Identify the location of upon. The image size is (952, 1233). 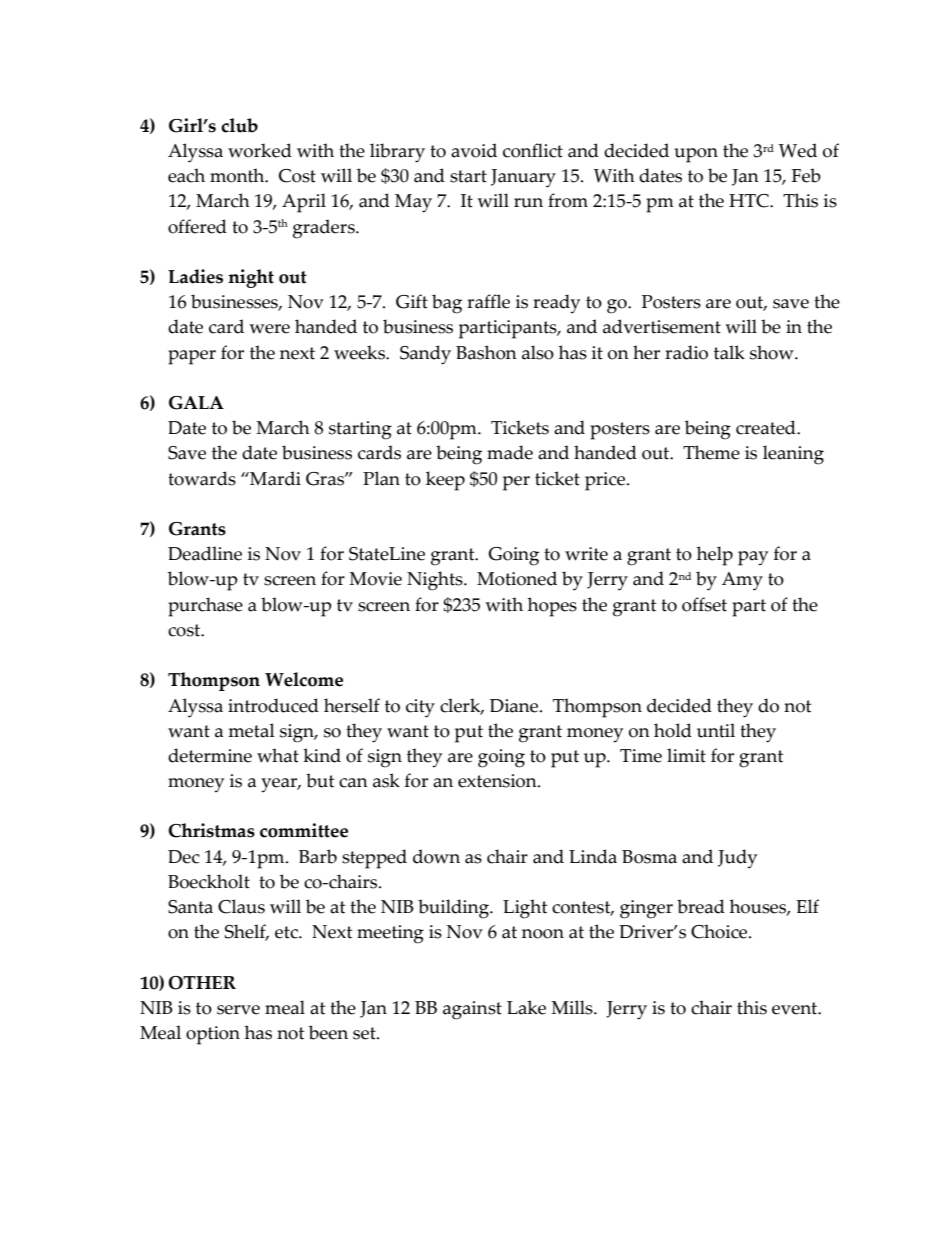
(696, 155).
